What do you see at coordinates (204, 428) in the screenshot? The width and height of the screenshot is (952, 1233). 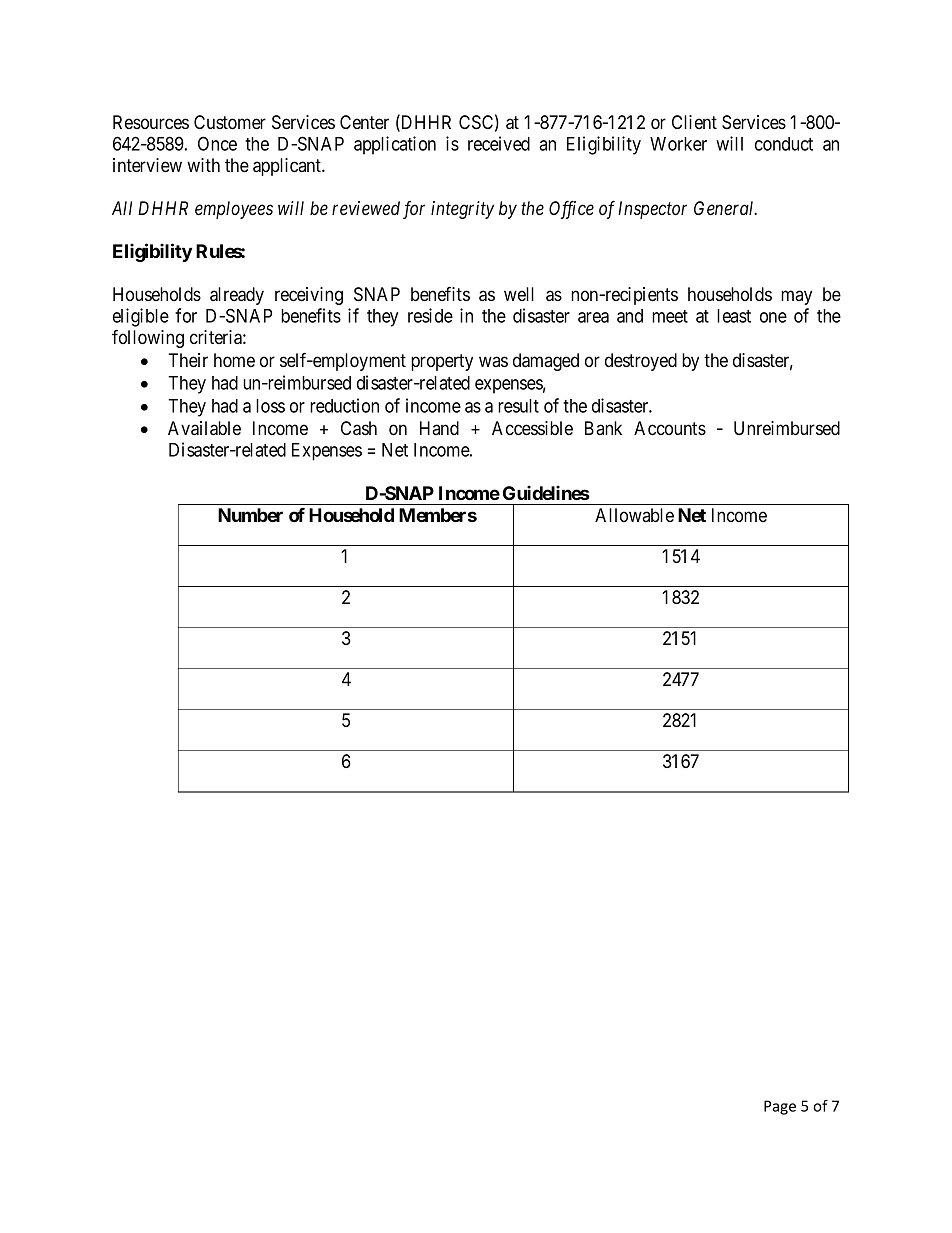 I see `Available` at bounding box center [204, 428].
